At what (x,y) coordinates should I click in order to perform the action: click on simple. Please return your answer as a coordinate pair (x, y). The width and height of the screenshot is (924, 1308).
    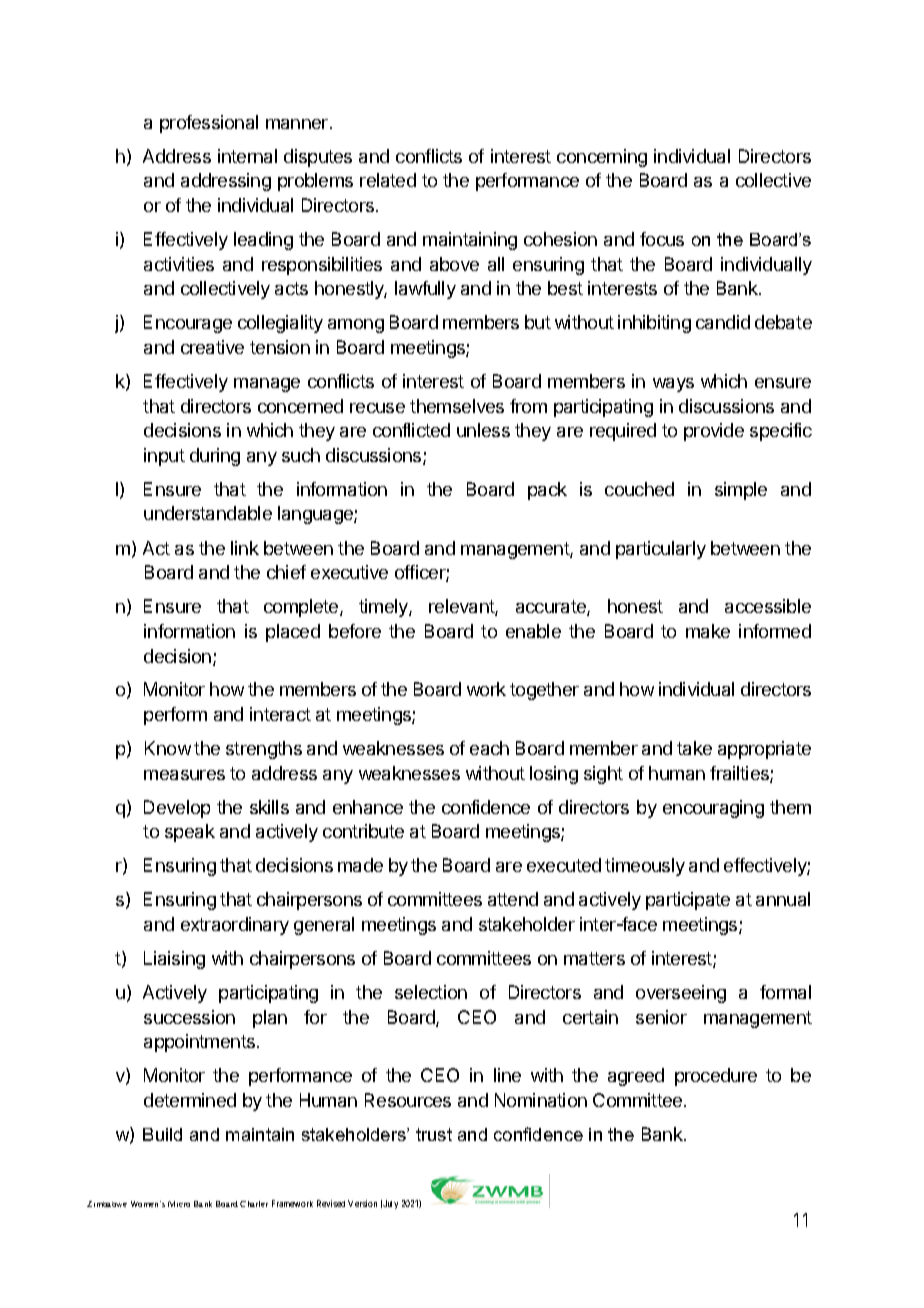
    Looking at the image, I should click on (741, 491).
